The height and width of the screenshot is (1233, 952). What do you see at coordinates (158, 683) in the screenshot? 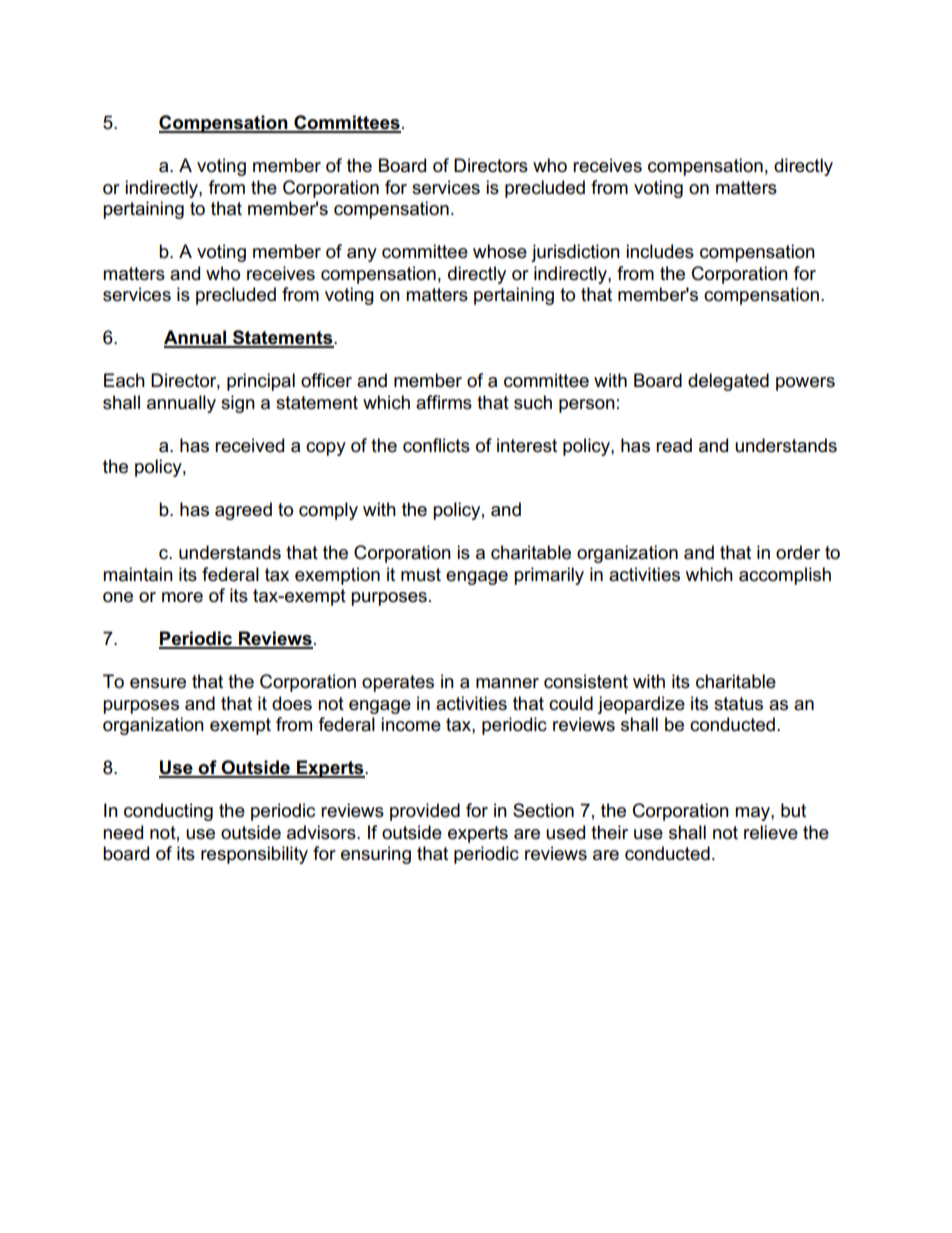
I see `ensure` at bounding box center [158, 683].
